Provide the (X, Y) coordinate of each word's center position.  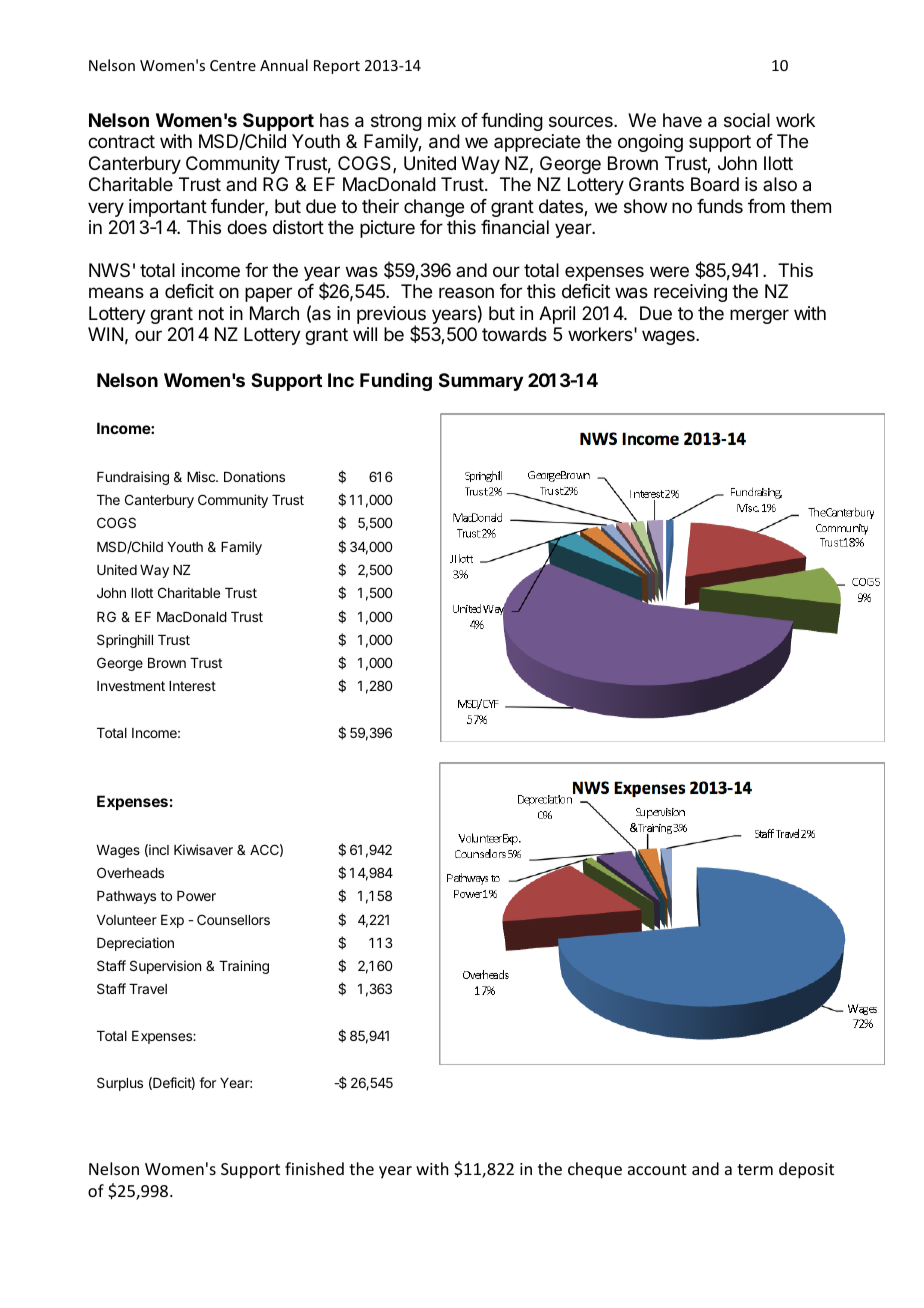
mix (442, 120)
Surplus (120, 1084)
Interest (192, 686)
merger (759, 316)
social (747, 120)
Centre (233, 65)
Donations (254, 476)
